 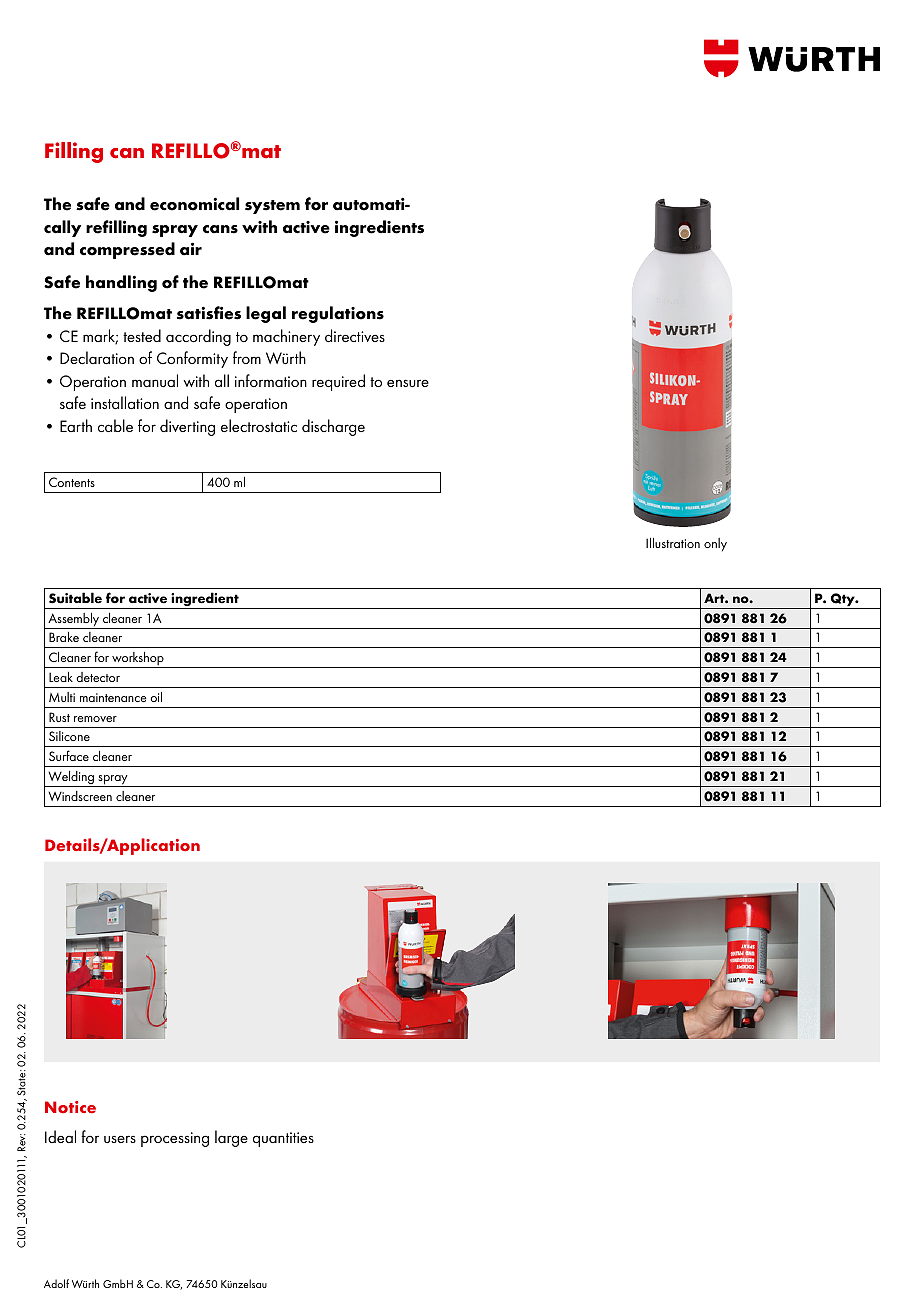 What do you see at coordinates (715, 545) in the page?
I see `only` at bounding box center [715, 545].
